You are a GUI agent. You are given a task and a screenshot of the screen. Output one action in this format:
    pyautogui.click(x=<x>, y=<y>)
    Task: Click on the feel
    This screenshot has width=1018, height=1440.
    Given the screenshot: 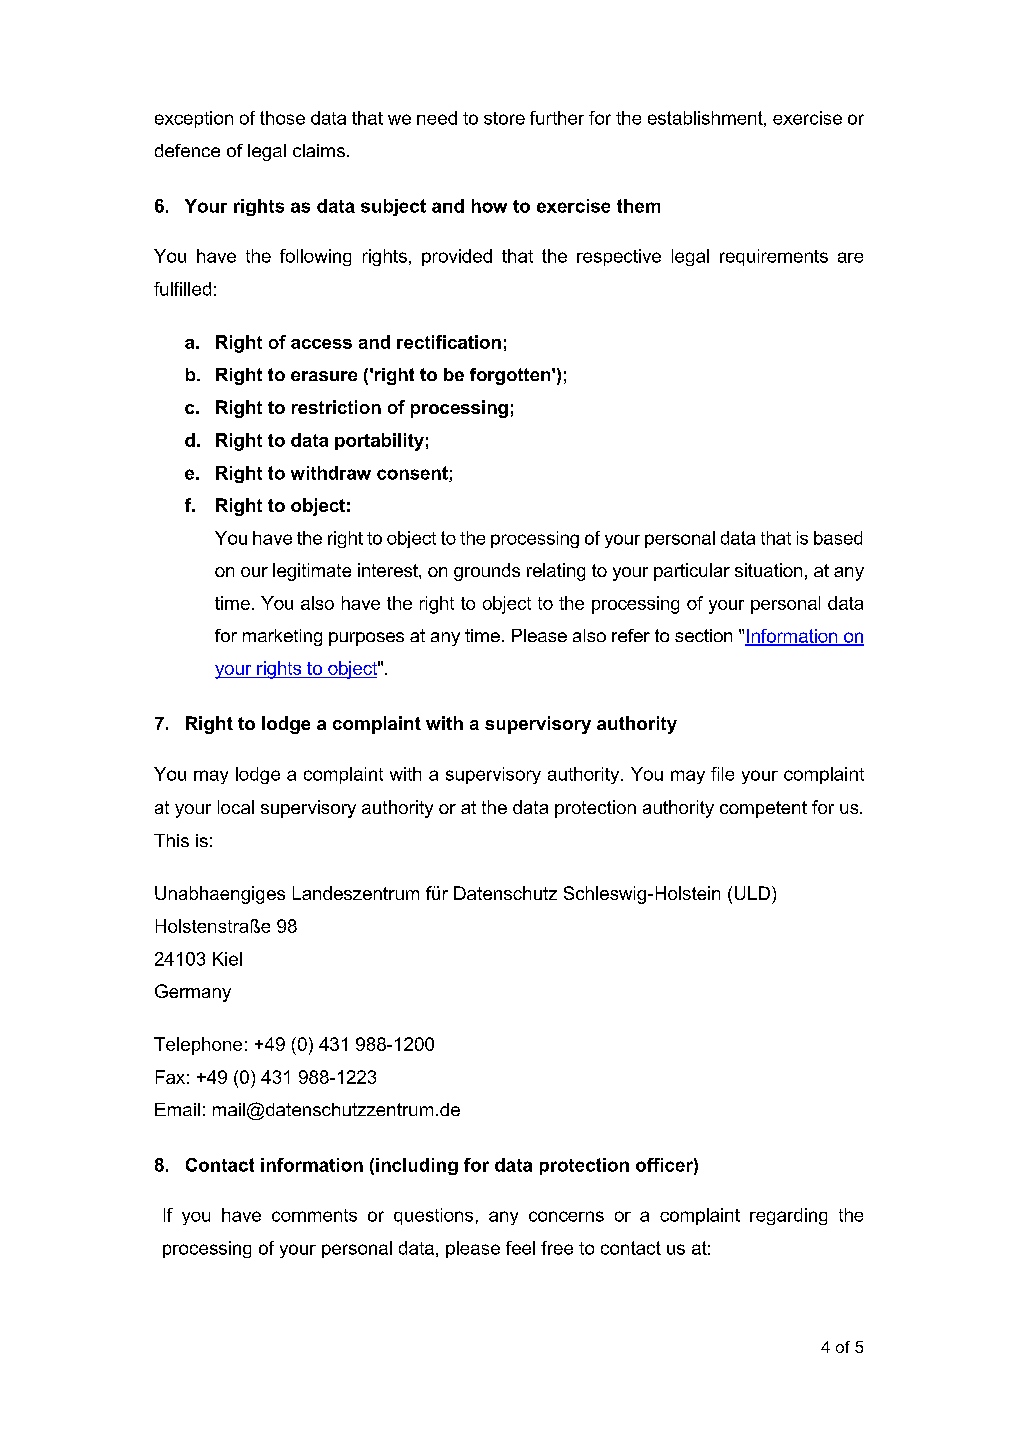 What is the action you would take?
    pyautogui.click(x=520, y=1248)
